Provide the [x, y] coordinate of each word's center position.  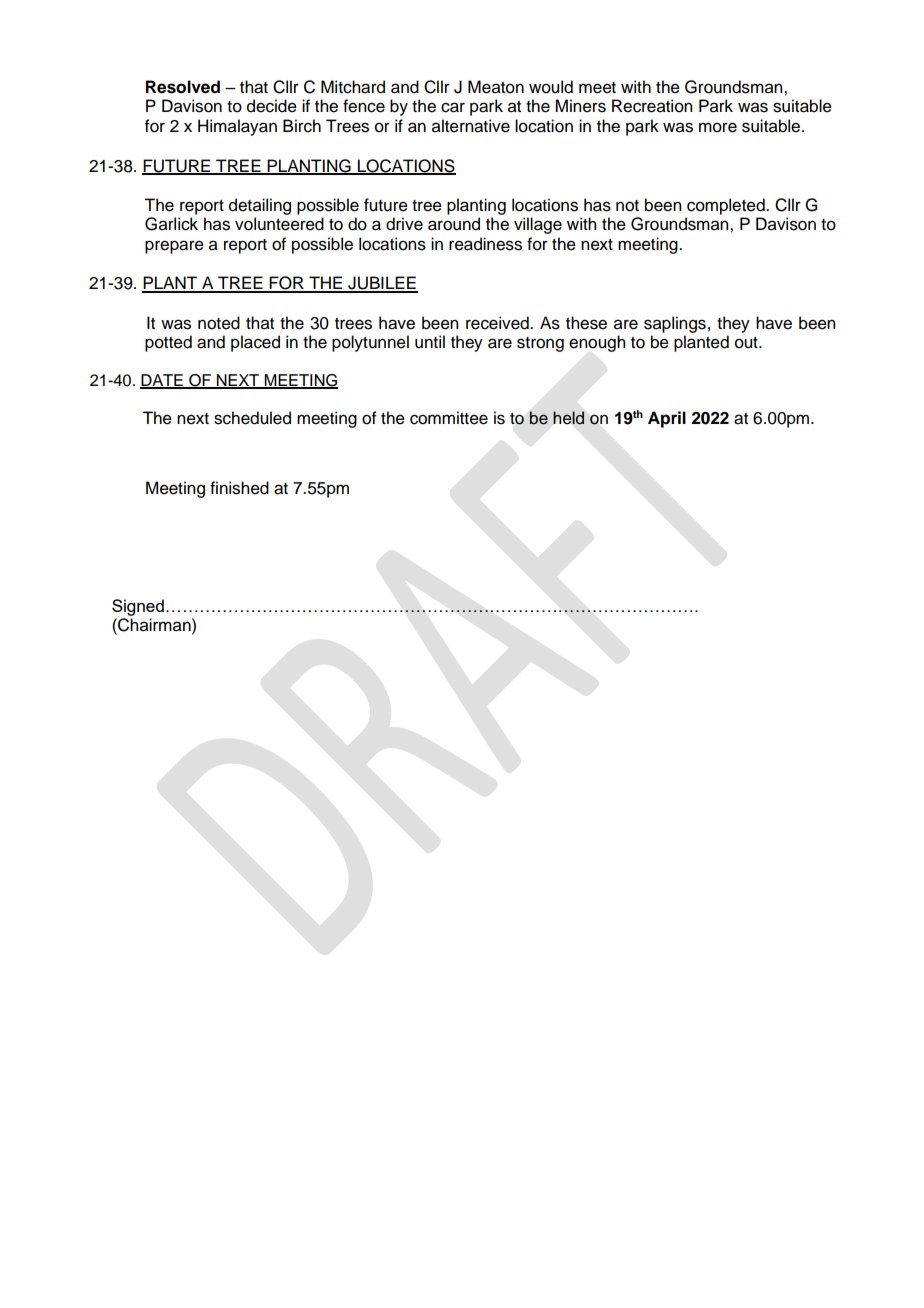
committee [449, 418]
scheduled [252, 418]
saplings [675, 324]
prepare [174, 247]
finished [239, 488]
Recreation [652, 106]
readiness [485, 244]
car [453, 107]
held [568, 417]
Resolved [183, 87]
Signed [138, 607]
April [667, 419]
